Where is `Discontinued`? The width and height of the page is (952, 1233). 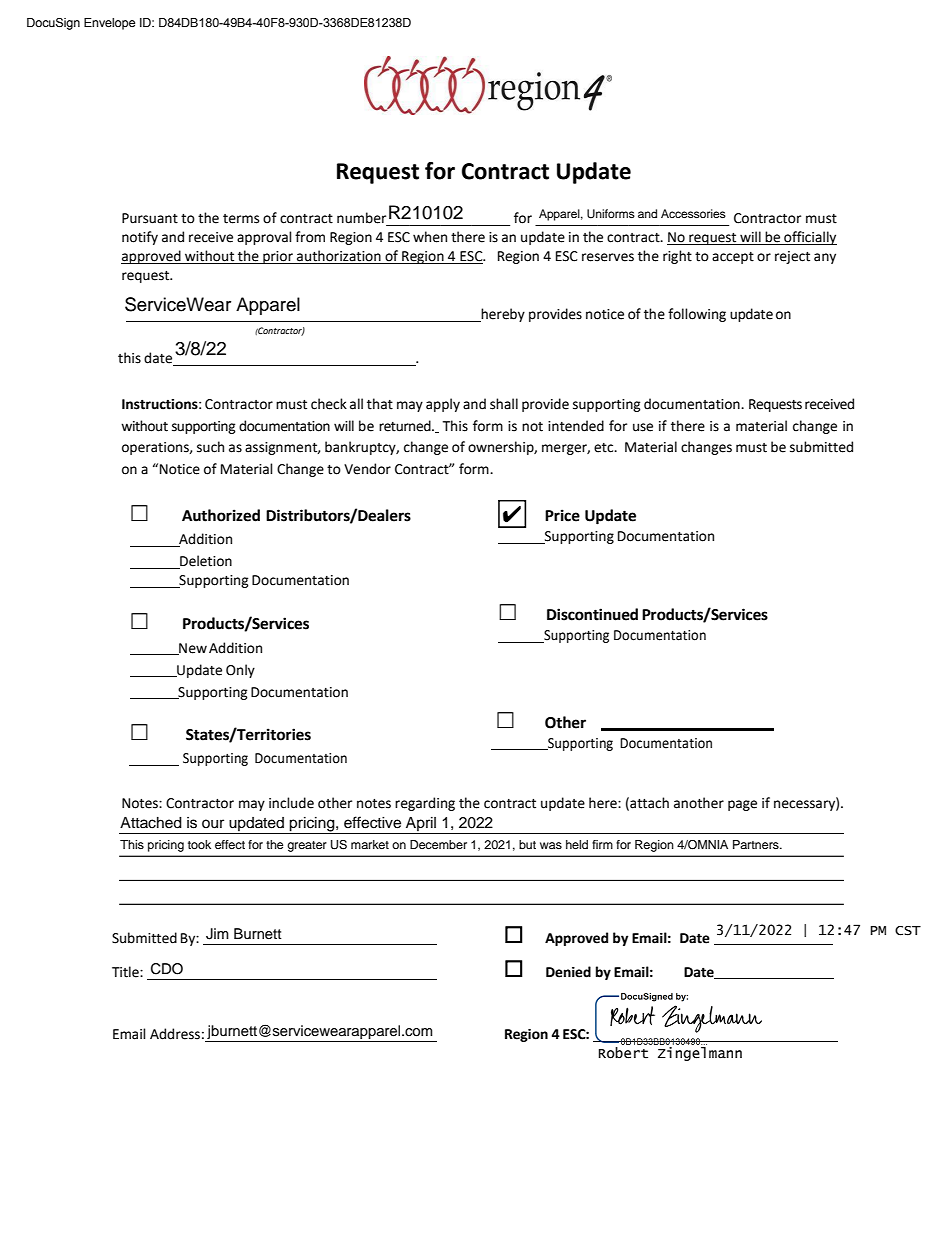 Discontinued is located at coordinates (592, 614).
